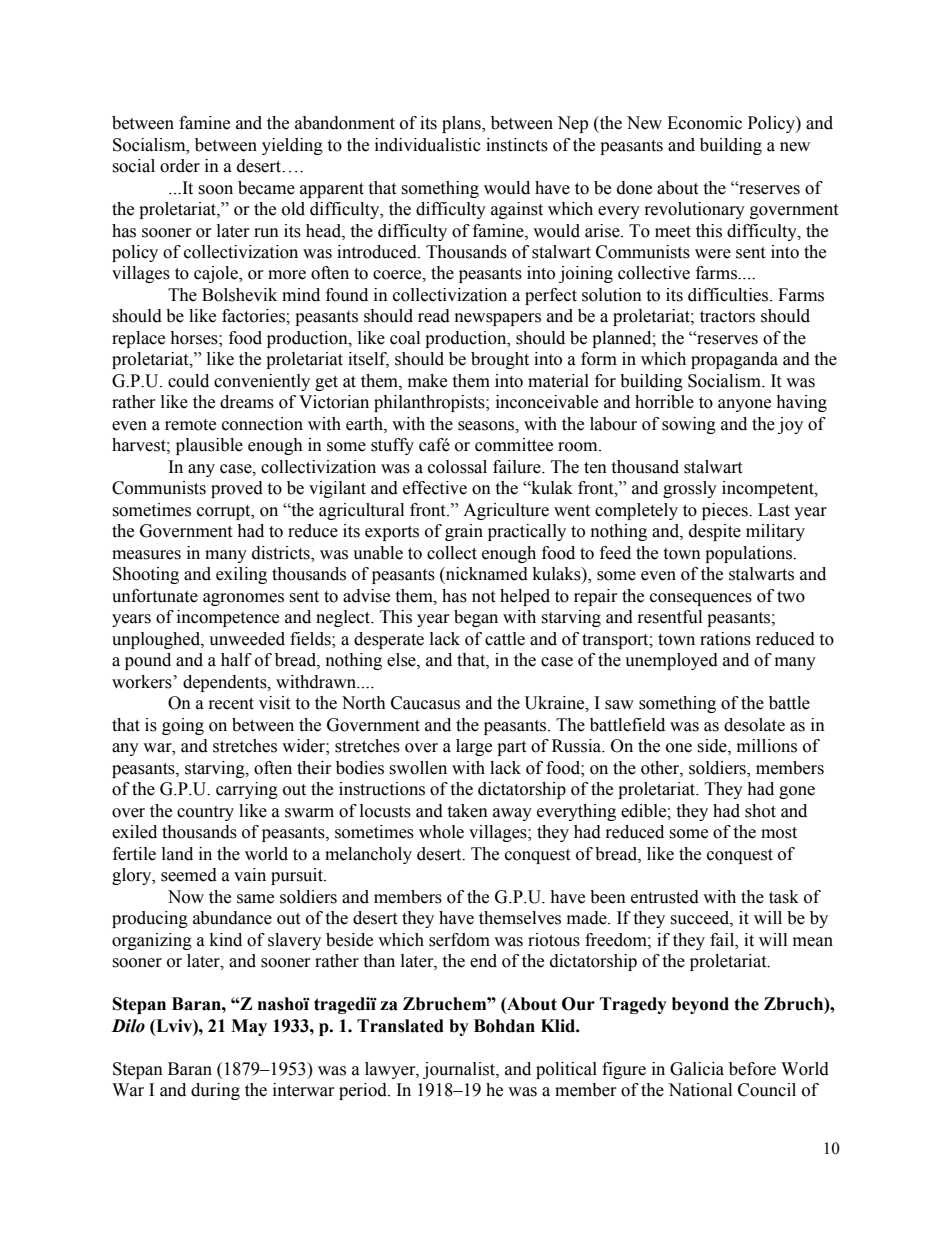  Describe the element at coordinates (462, 124) in the document. I see `plans` at that location.
